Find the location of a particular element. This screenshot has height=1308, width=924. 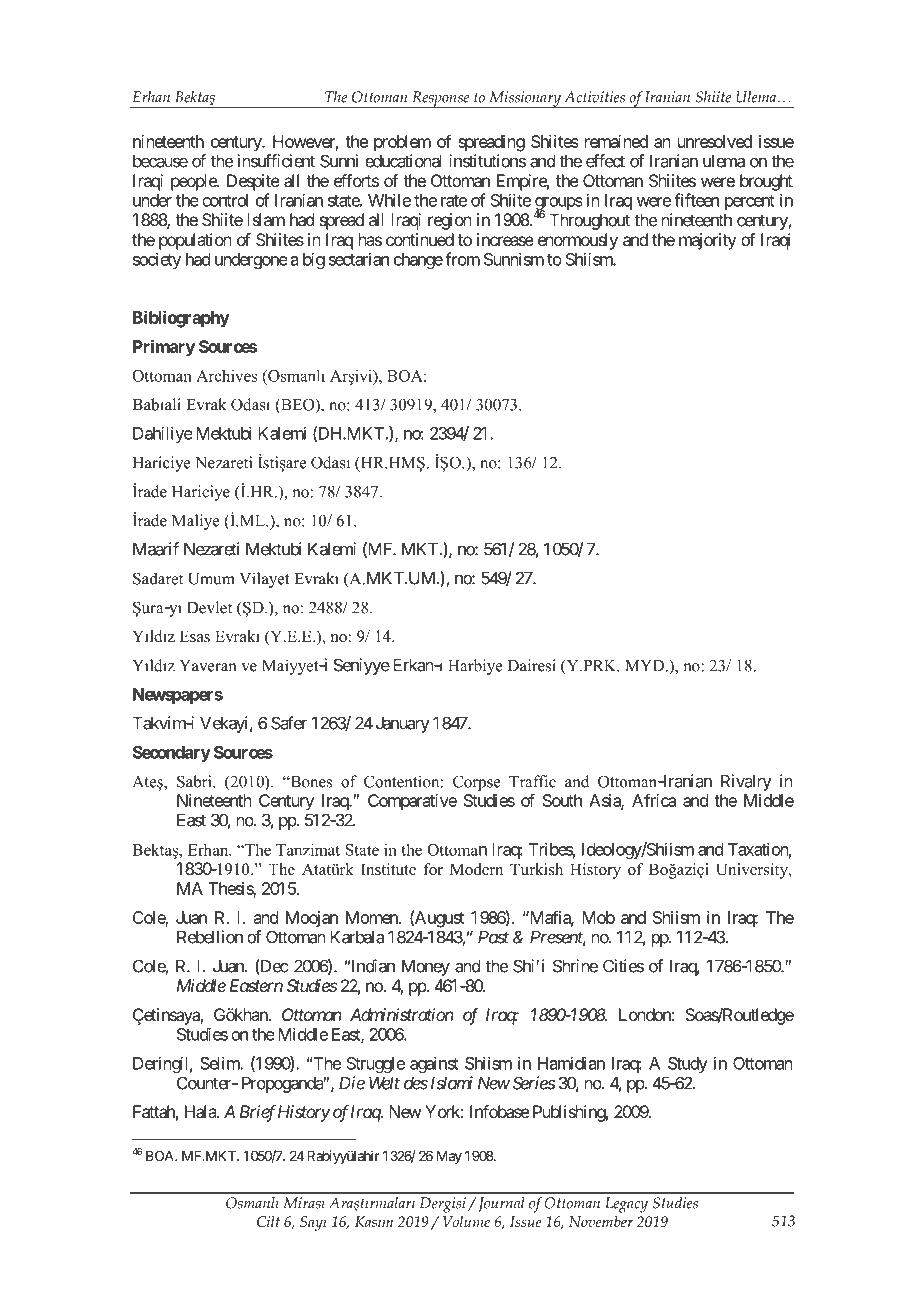

Brief is located at coordinates (258, 1113).
